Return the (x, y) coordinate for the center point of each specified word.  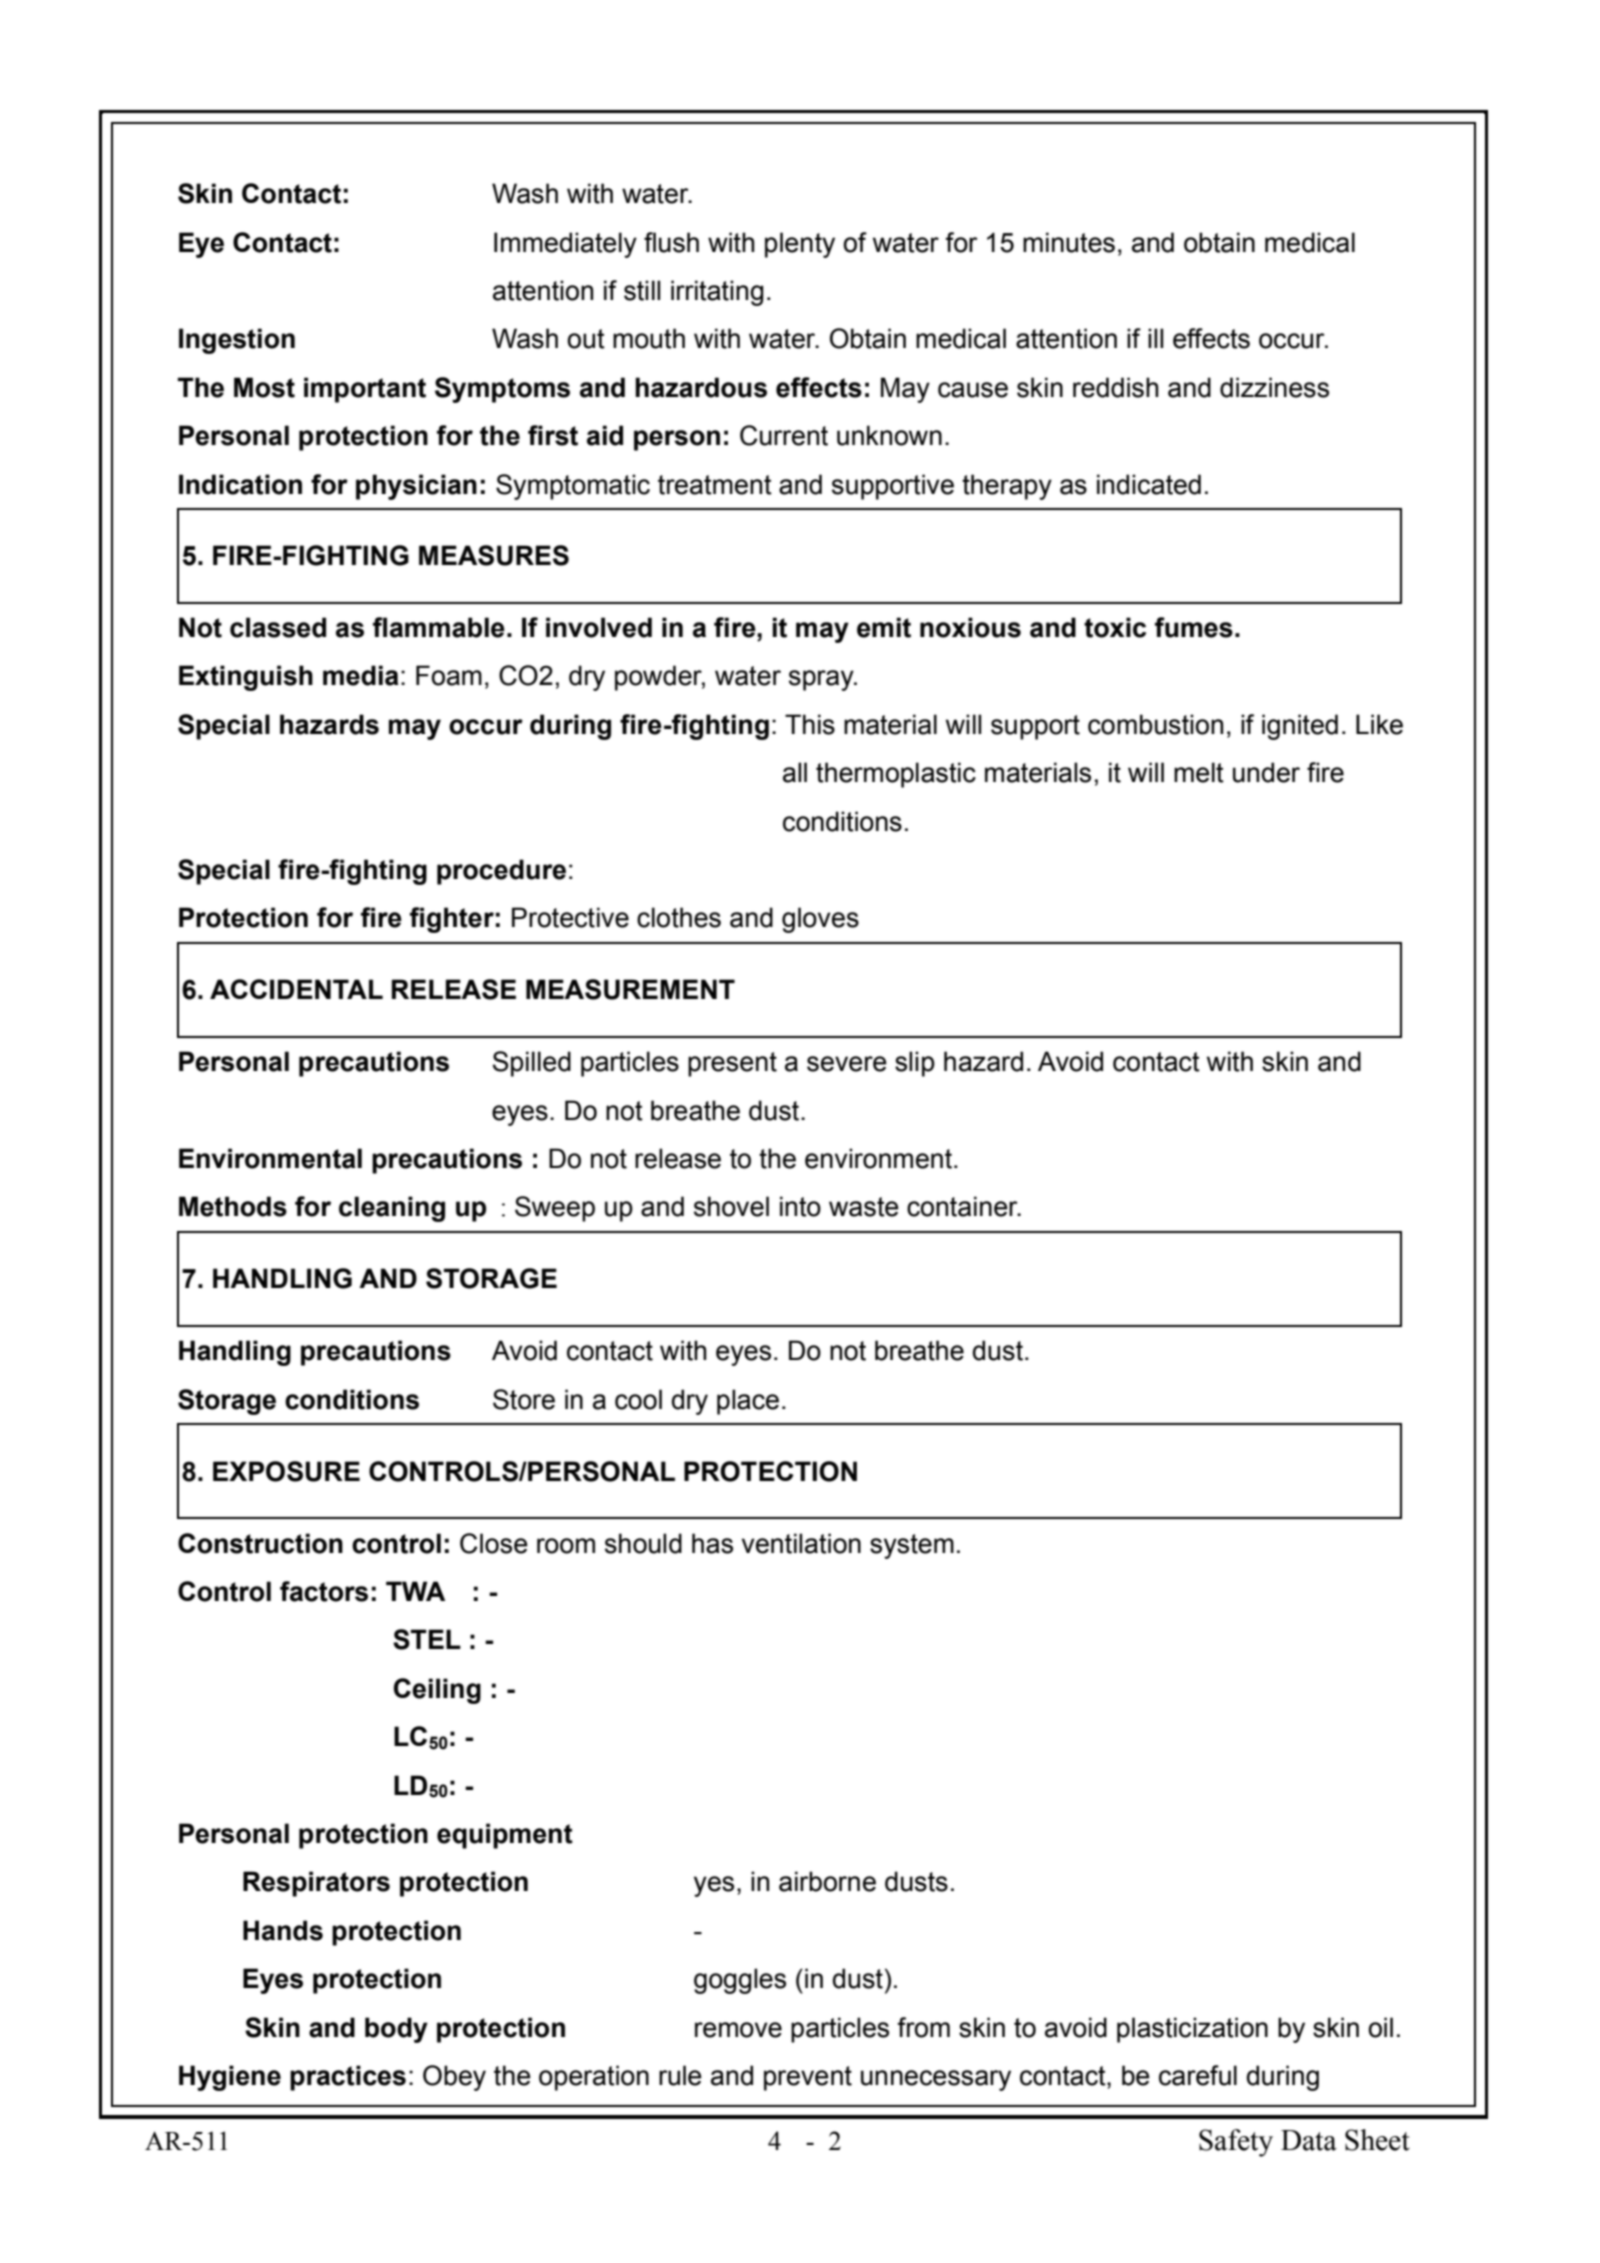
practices (348, 2078)
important (365, 390)
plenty (800, 245)
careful (1198, 2075)
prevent (808, 2078)
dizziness (1274, 387)
